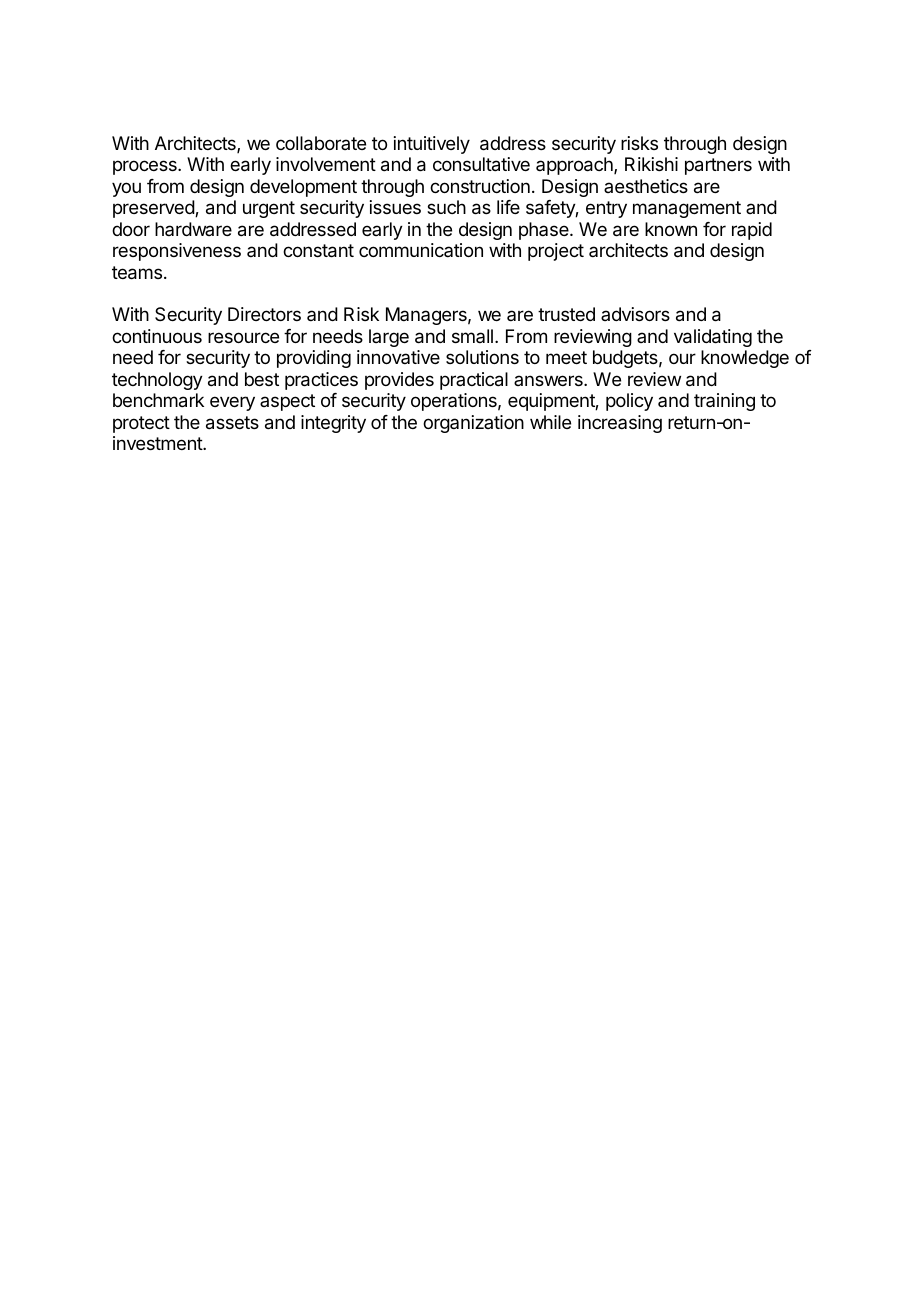 The image size is (924, 1308). I want to click on project, so click(556, 252).
